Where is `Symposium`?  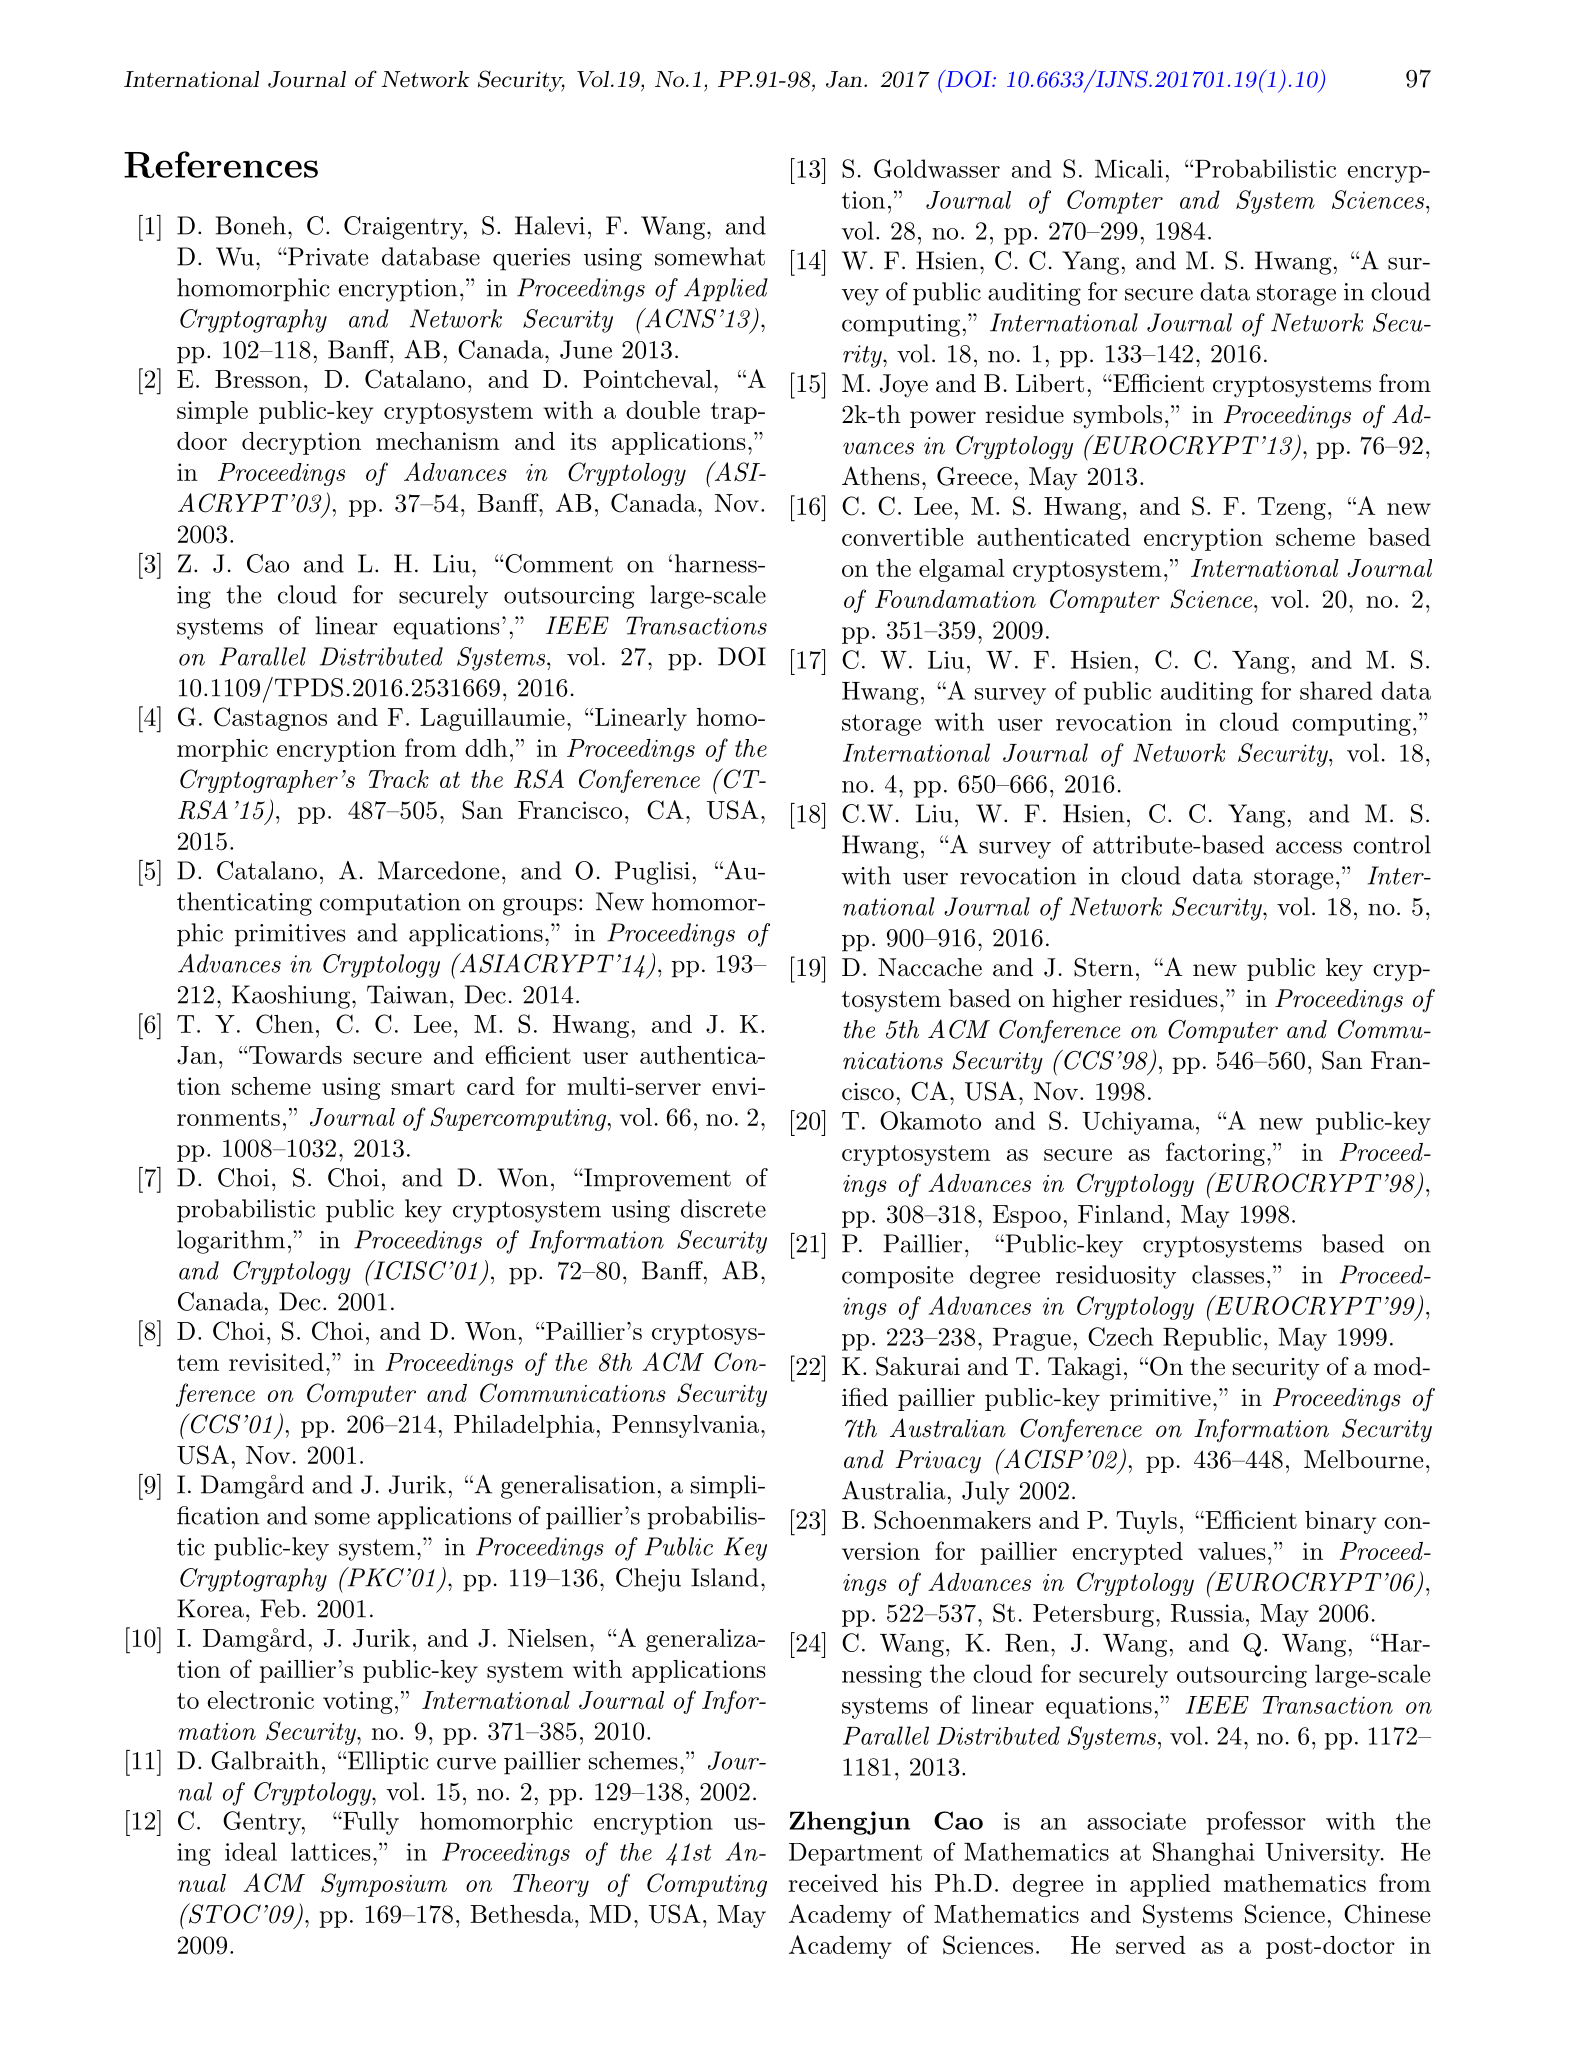
Symposium is located at coordinates (384, 1885).
